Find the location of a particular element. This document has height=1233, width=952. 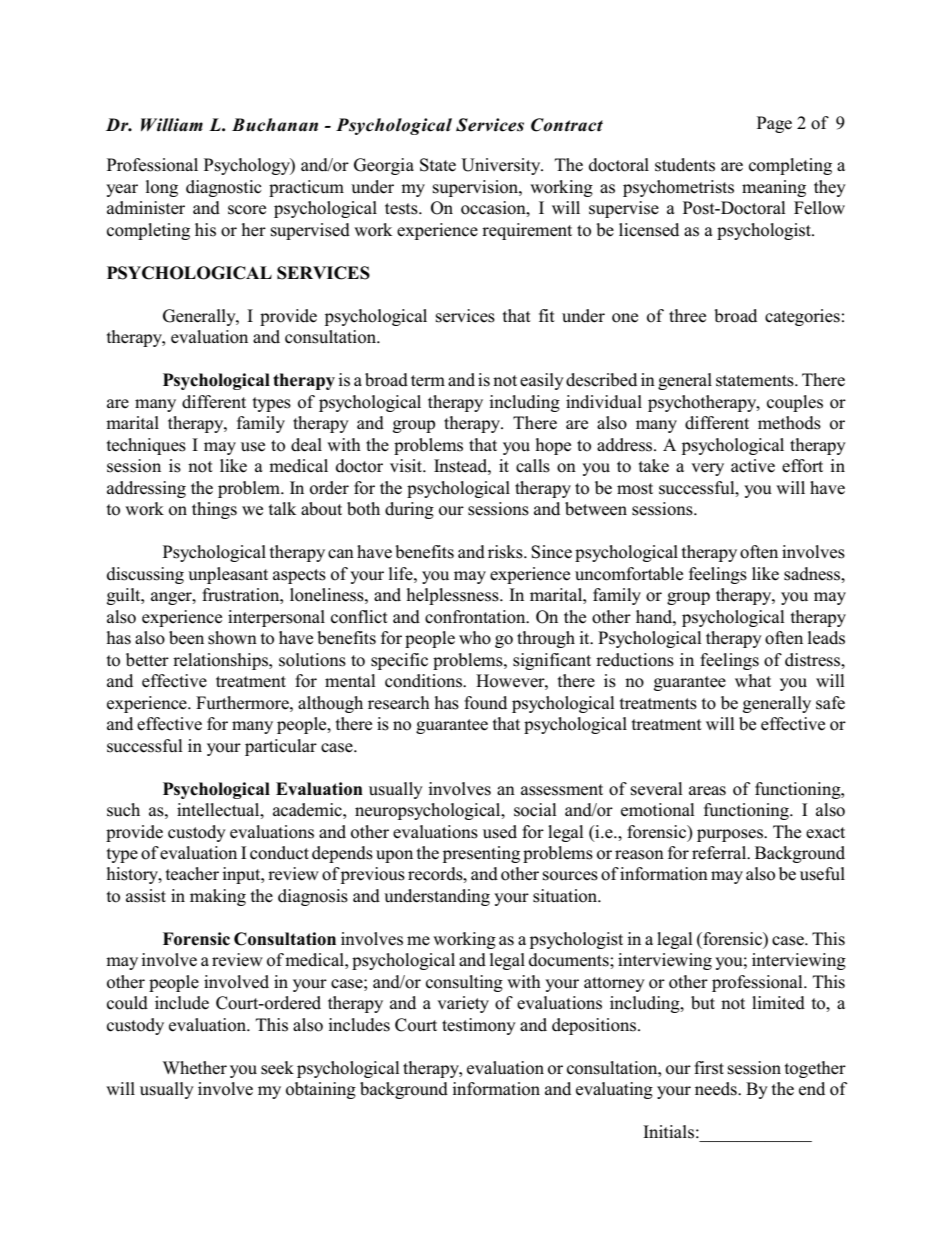

testimony is located at coordinates (479, 1026).
